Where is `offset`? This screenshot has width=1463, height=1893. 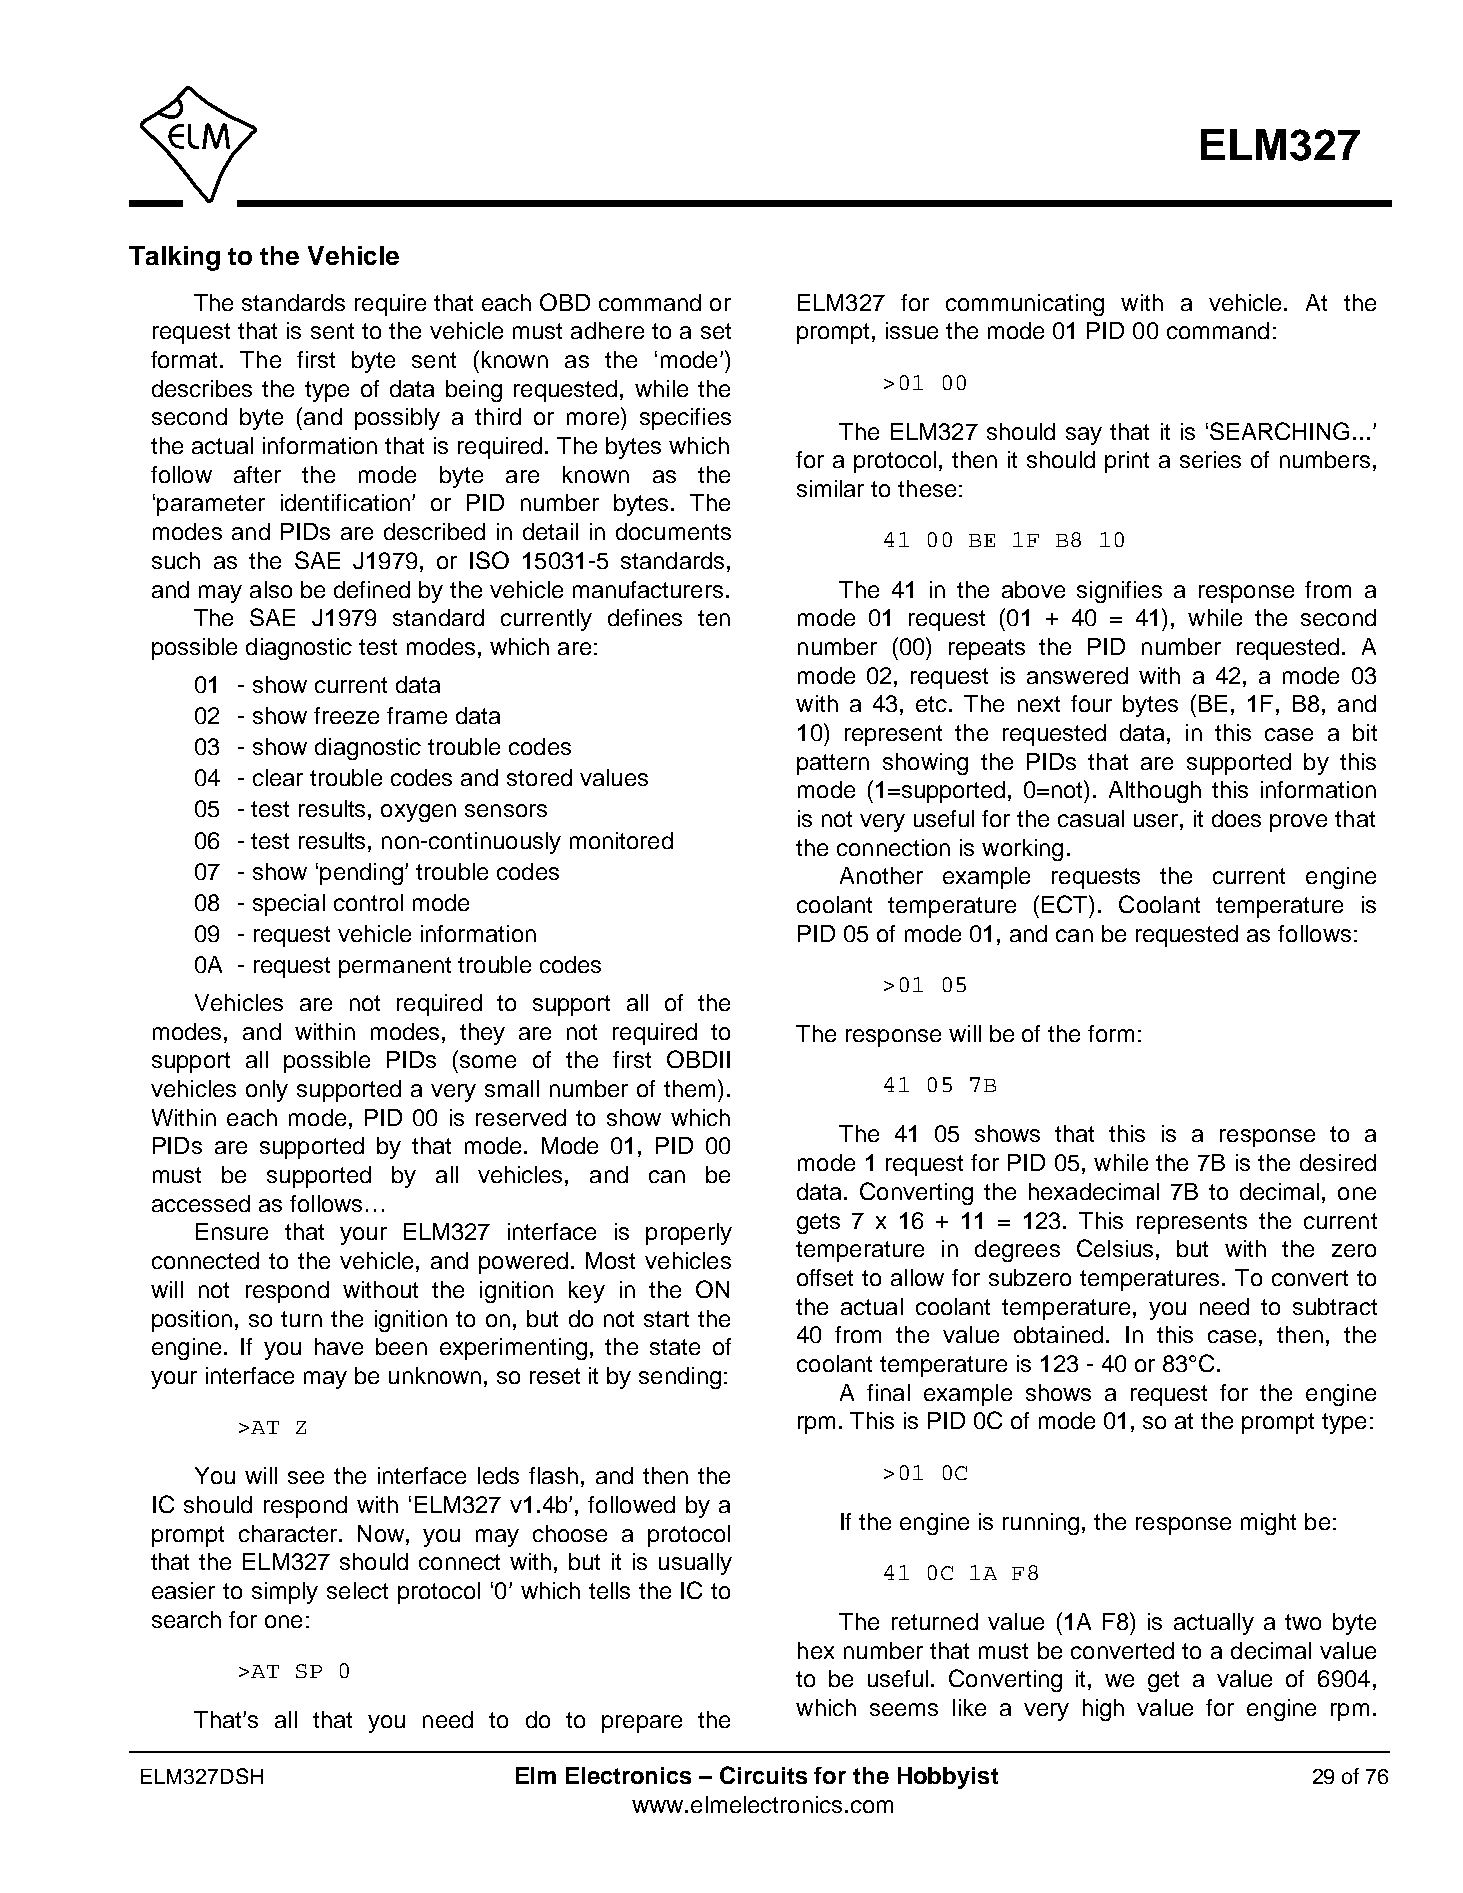 offset is located at coordinates (825, 1277).
